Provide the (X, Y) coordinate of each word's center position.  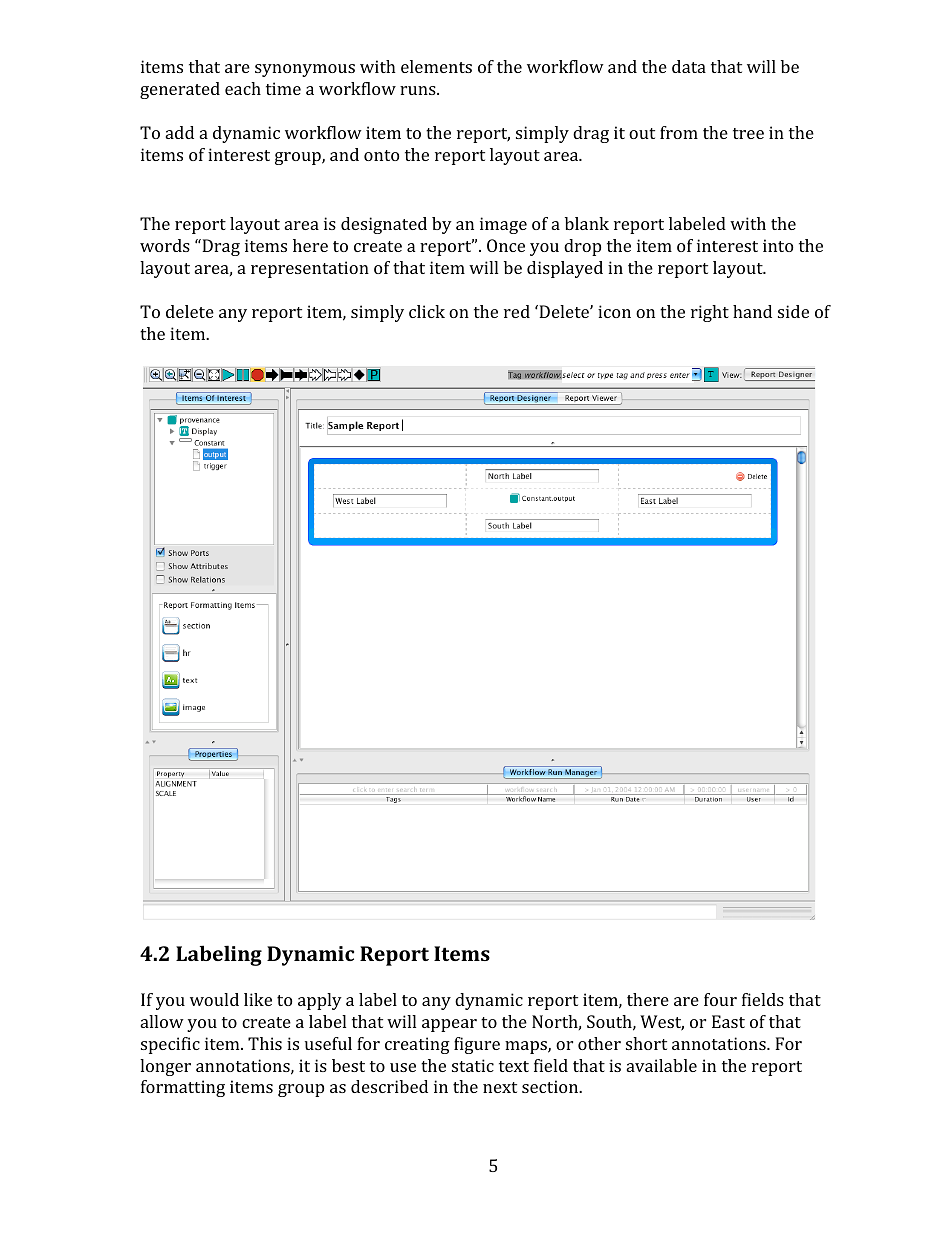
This (265, 1043)
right (710, 313)
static (473, 1065)
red (517, 311)
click (427, 311)
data (689, 66)
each (243, 88)
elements (436, 66)
